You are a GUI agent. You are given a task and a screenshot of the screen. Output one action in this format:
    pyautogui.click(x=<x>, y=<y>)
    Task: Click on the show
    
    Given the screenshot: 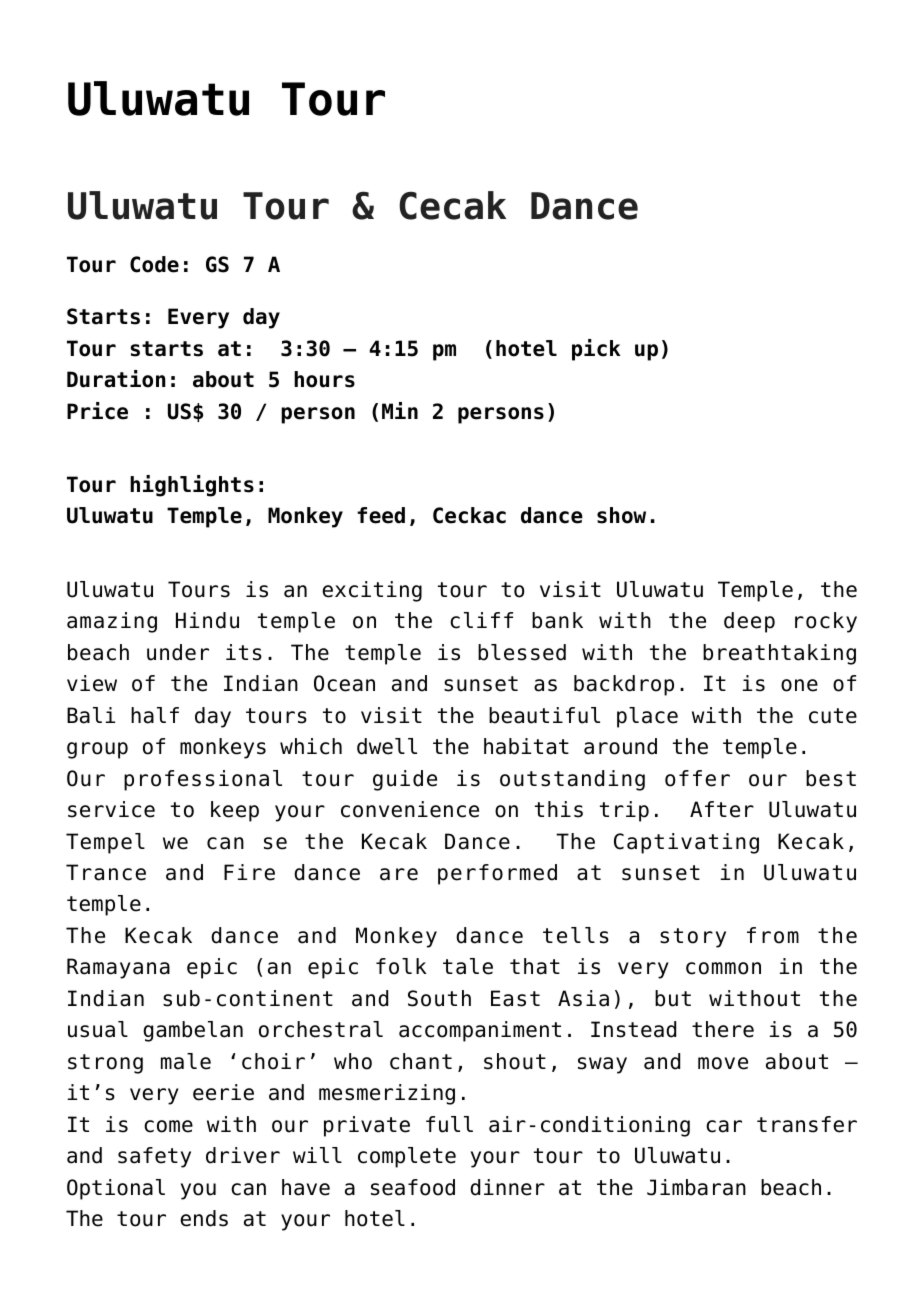 What is the action you would take?
    pyautogui.click(x=621, y=515)
